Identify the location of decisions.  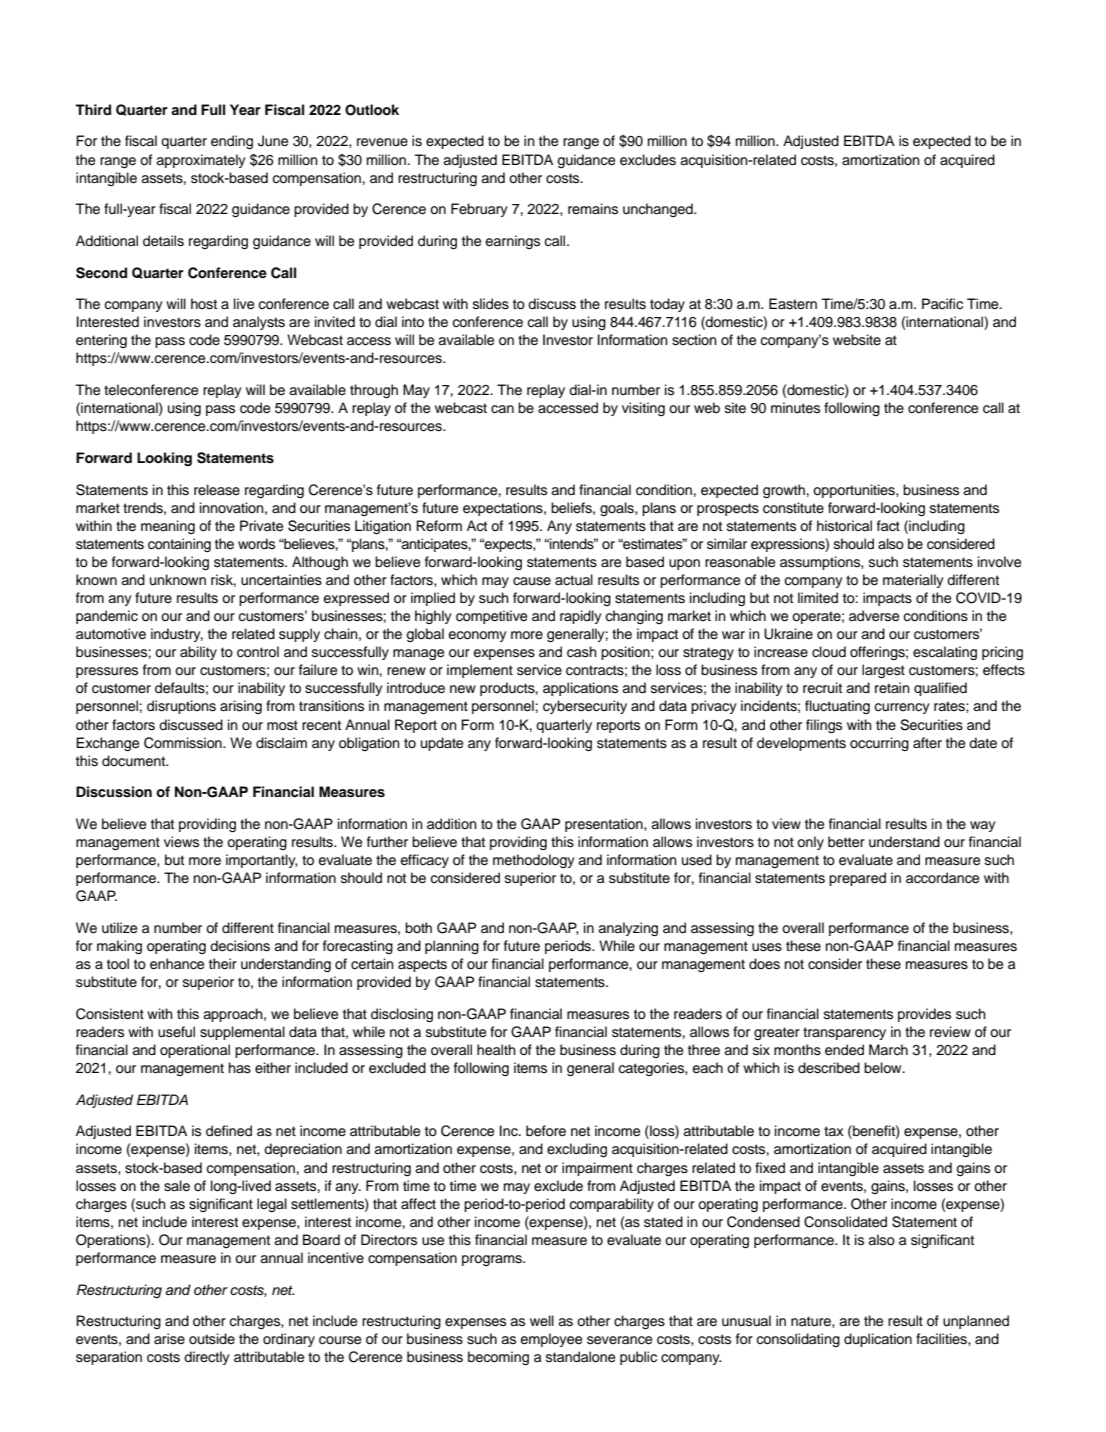
(240, 946).
